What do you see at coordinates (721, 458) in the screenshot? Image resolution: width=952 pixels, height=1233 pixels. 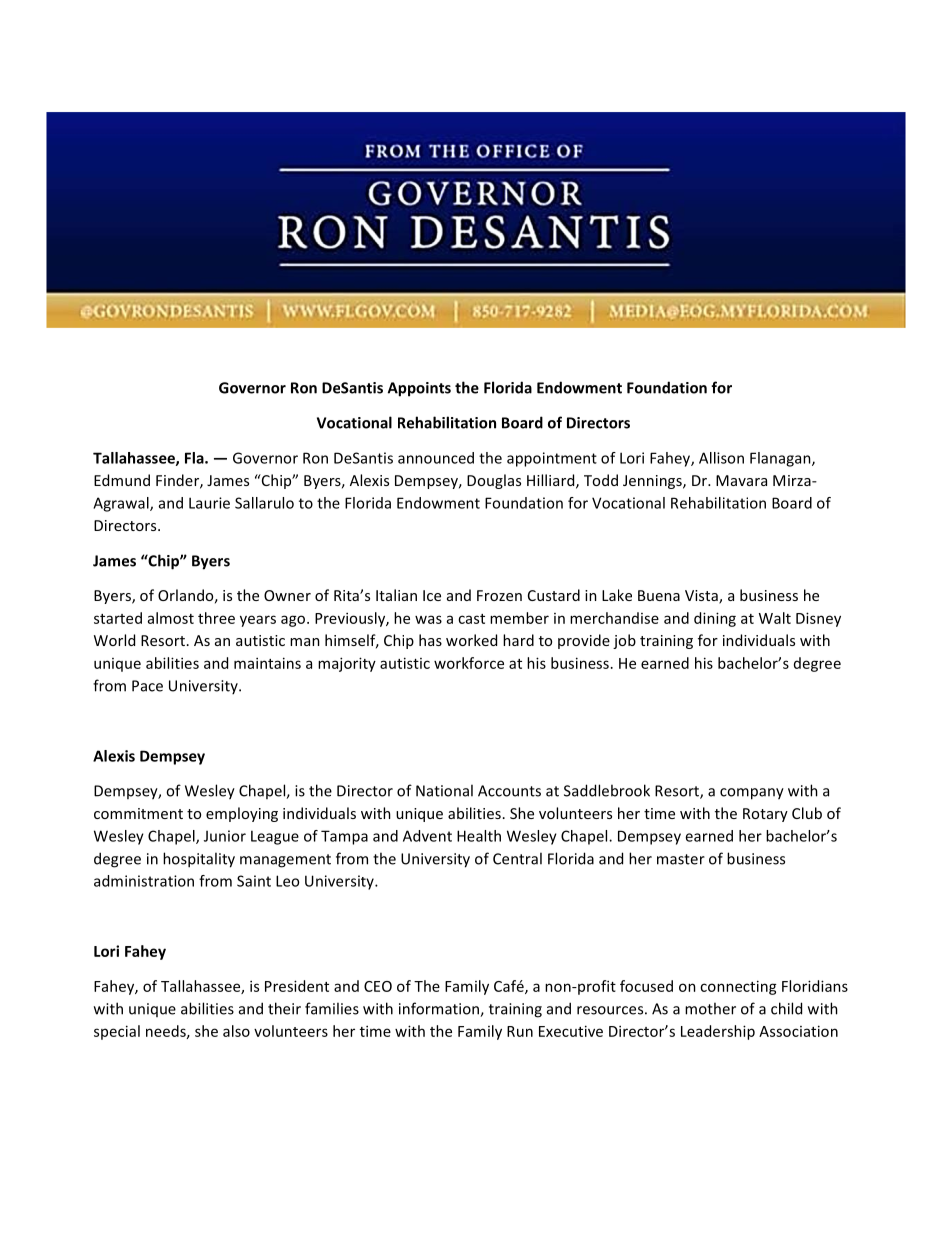 I see `Allison` at bounding box center [721, 458].
